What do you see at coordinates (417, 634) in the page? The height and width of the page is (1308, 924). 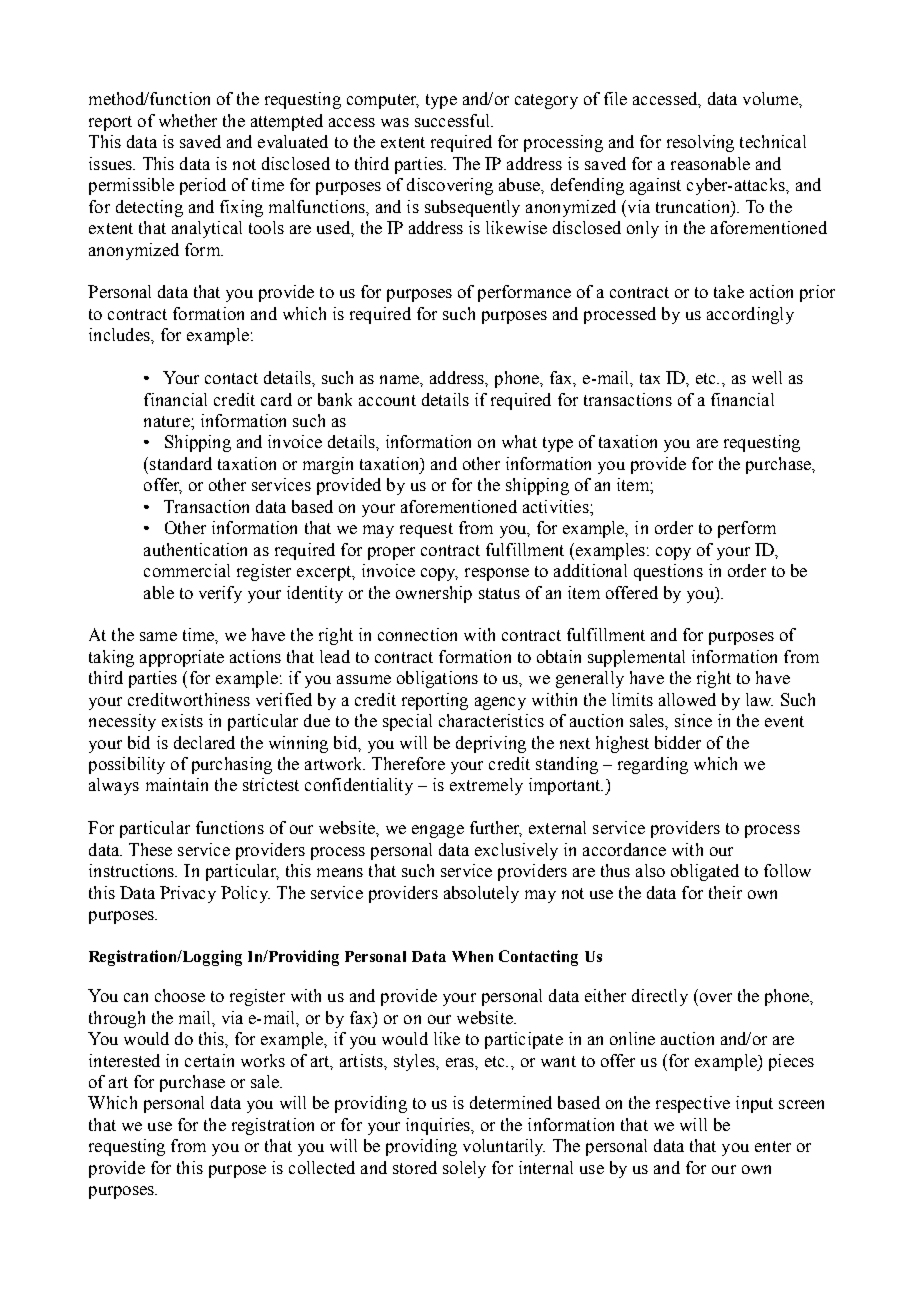 I see `connection` at bounding box center [417, 634].
